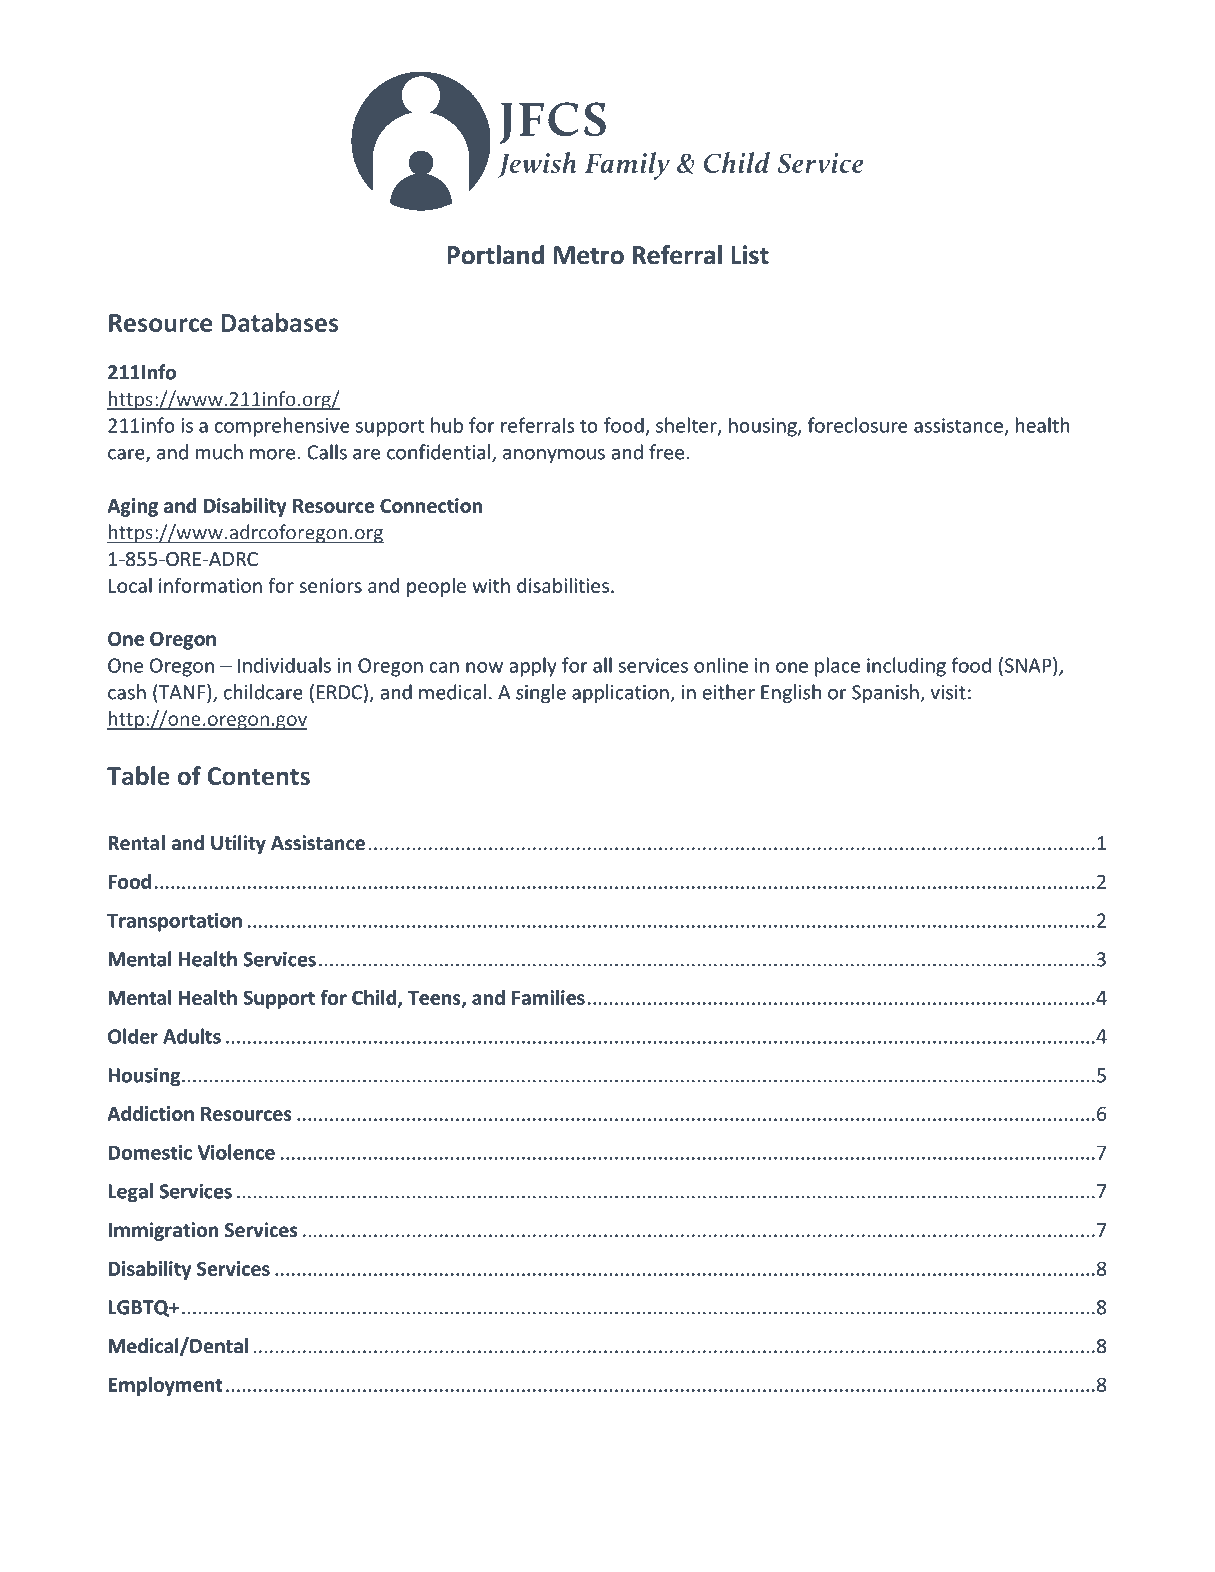 Image resolution: width=1215 pixels, height=1572 pixels. Describe the element at coordinates (236, 1152) in the screenshot. I see `Violence` at that location.
